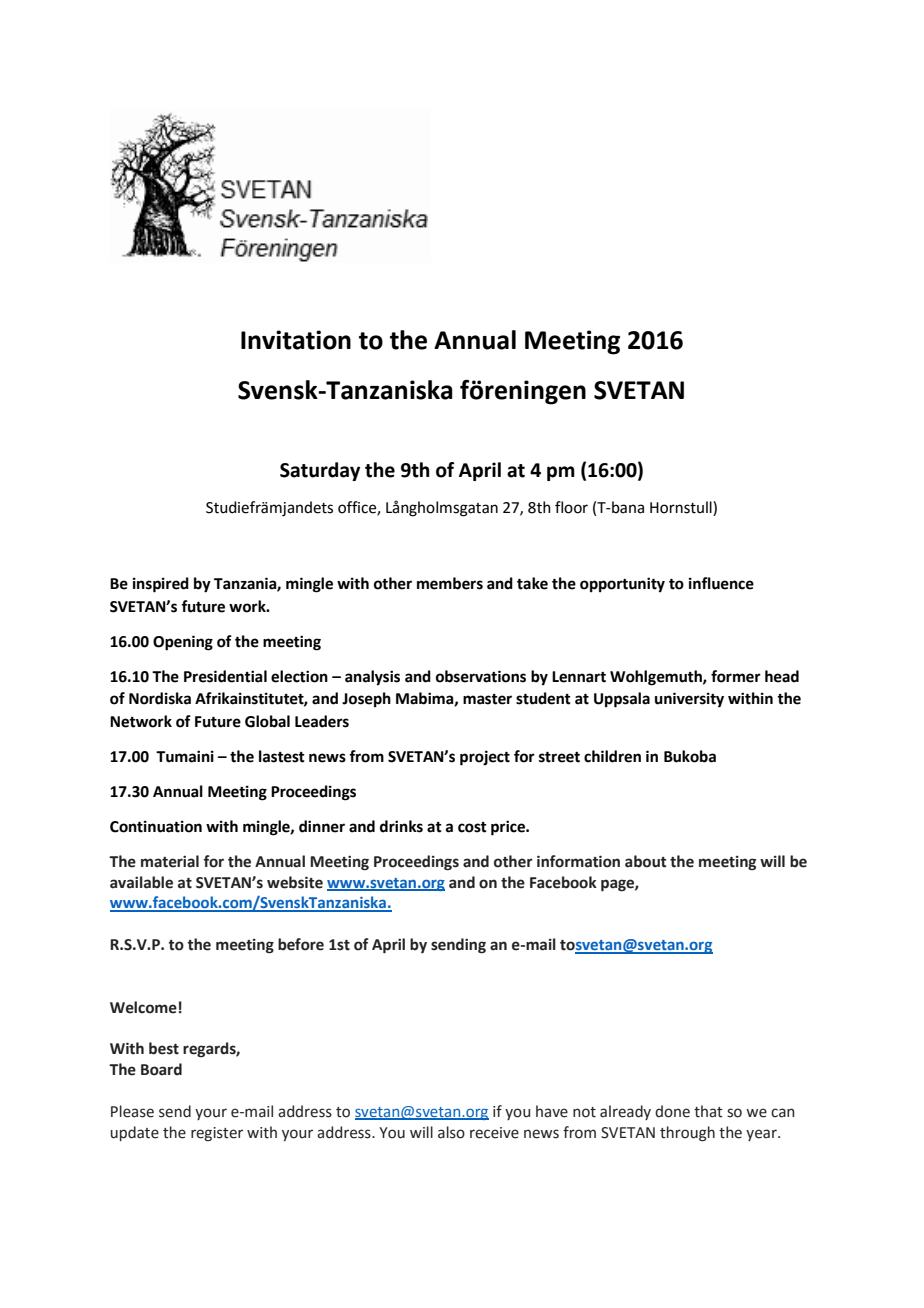 This document has height=1308, width=924. I want to click on that, so click(708, 1111).
